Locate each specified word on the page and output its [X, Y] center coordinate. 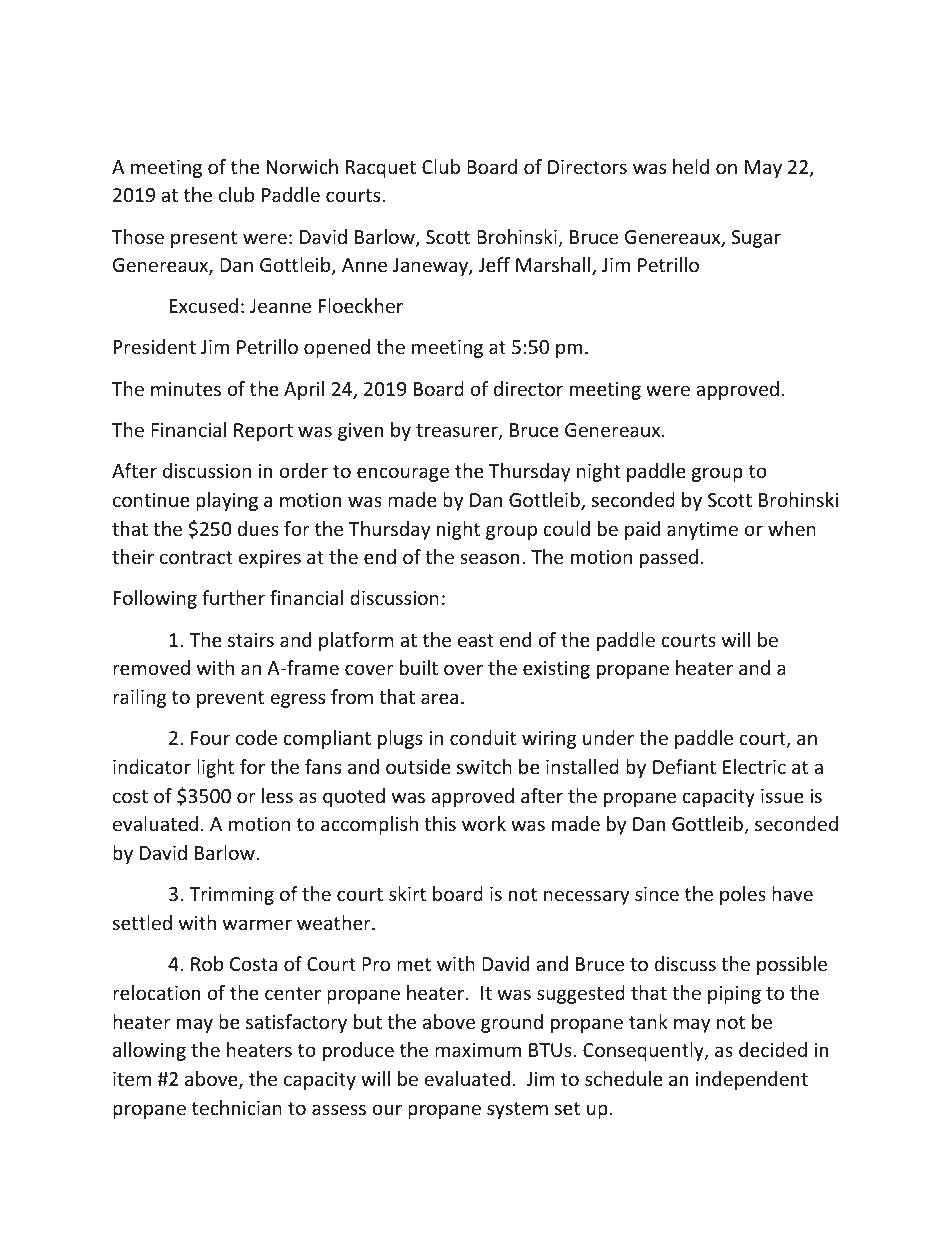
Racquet [381, 169]
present [204, 239]
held [691, 166]
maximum [478, 1050]
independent [752, 1080]
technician [237, 1107]
